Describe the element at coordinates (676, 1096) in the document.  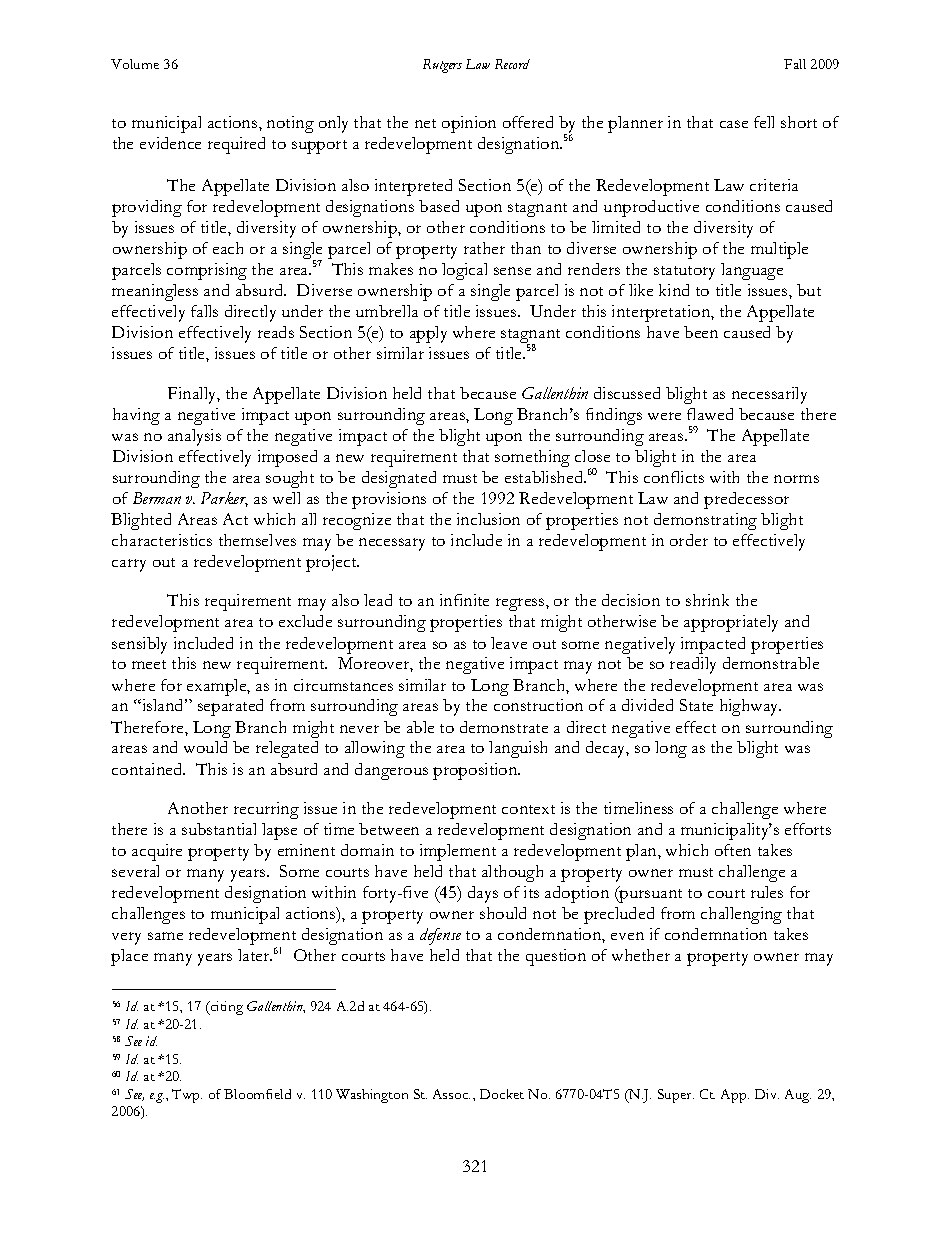
I see `Super` at that location.
